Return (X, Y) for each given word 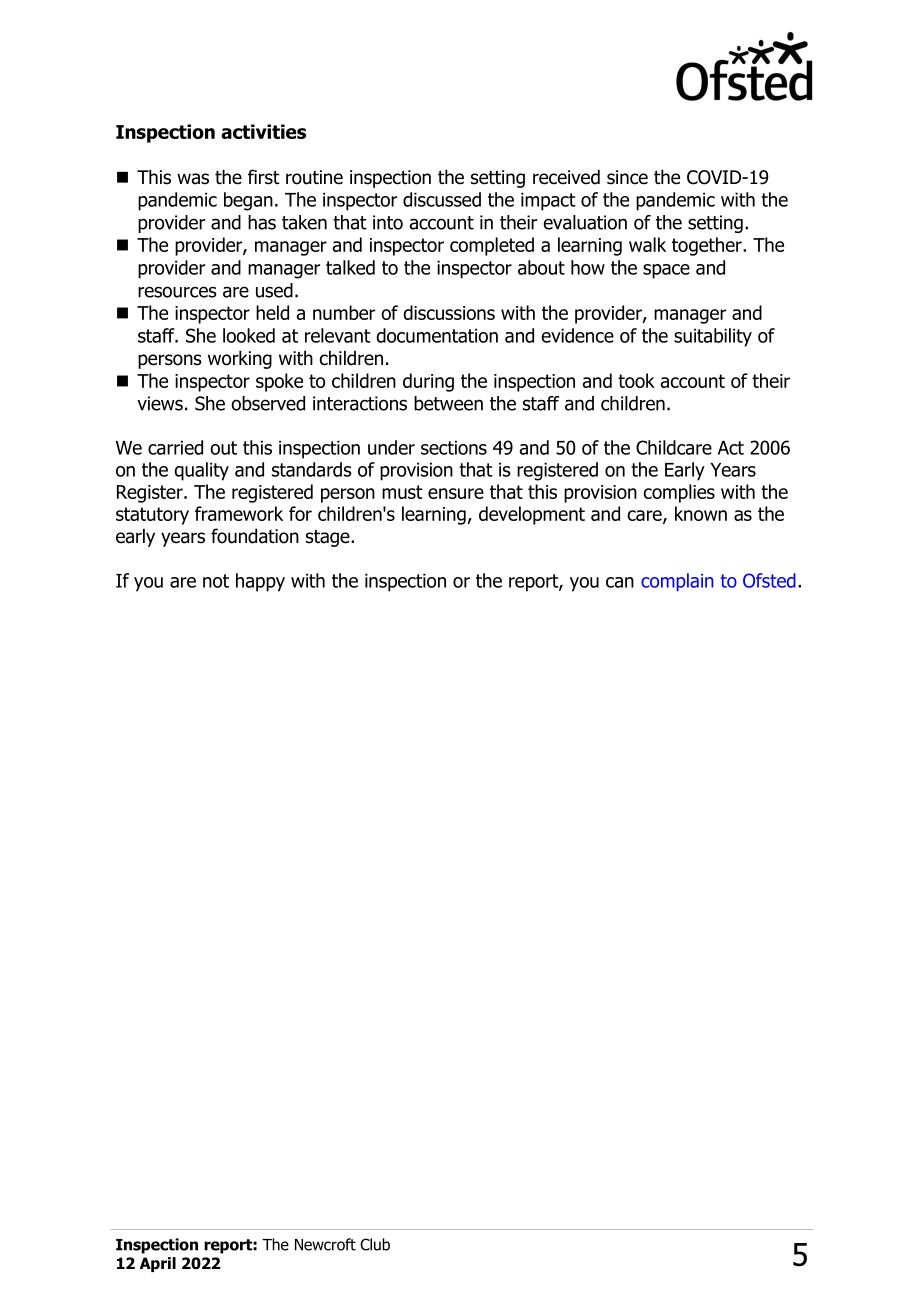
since (627, 177)
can (620, 582)
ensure (456, 493)
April (158, 1264)
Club (375, 1244)
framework (239, 513)
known (701, 513)
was (193, 179)
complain (677, 582)
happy (260, 582)
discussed (442, 199)
